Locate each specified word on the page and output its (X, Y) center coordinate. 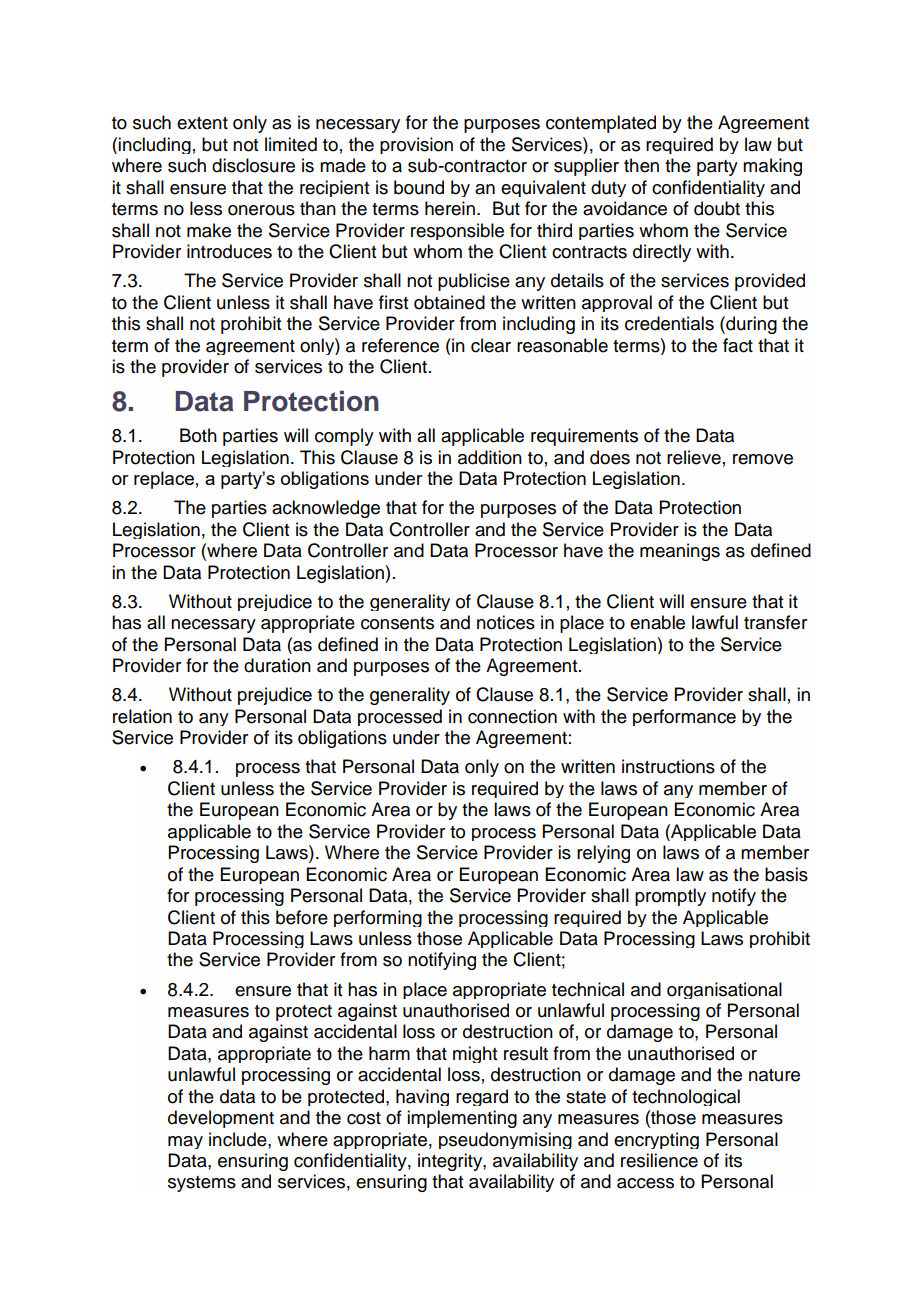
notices (506, 622)
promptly (670, 897)
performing (378, 918)
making (772, 167)
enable (657, 622)
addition (490, 457)
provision (416, 145)
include (239, 1139)
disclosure (253, 165)
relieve (694, 457)
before (302, 917)
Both (198, 435)
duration (277, 665)
